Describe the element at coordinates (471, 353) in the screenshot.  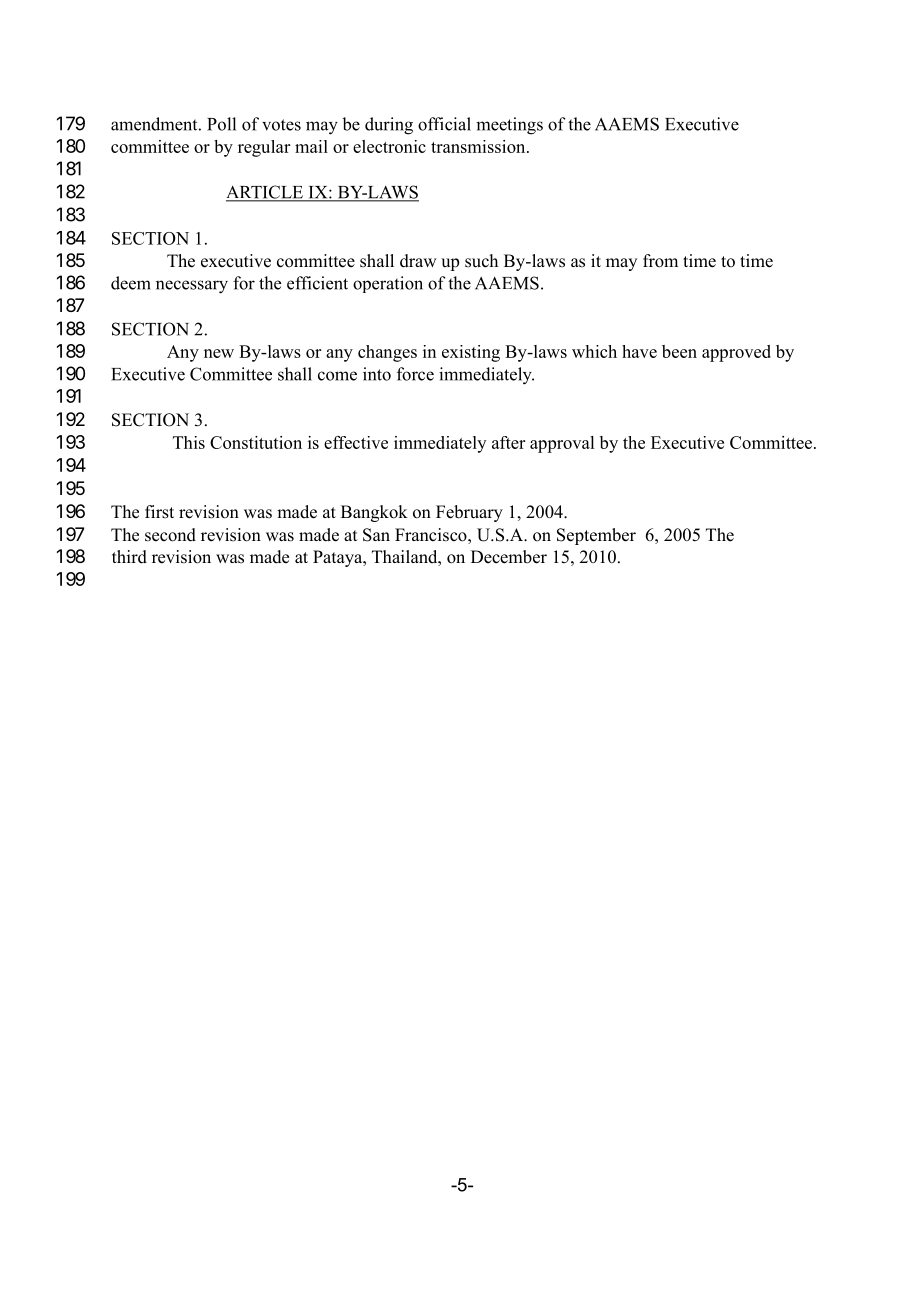
I see `existing` at that location.
